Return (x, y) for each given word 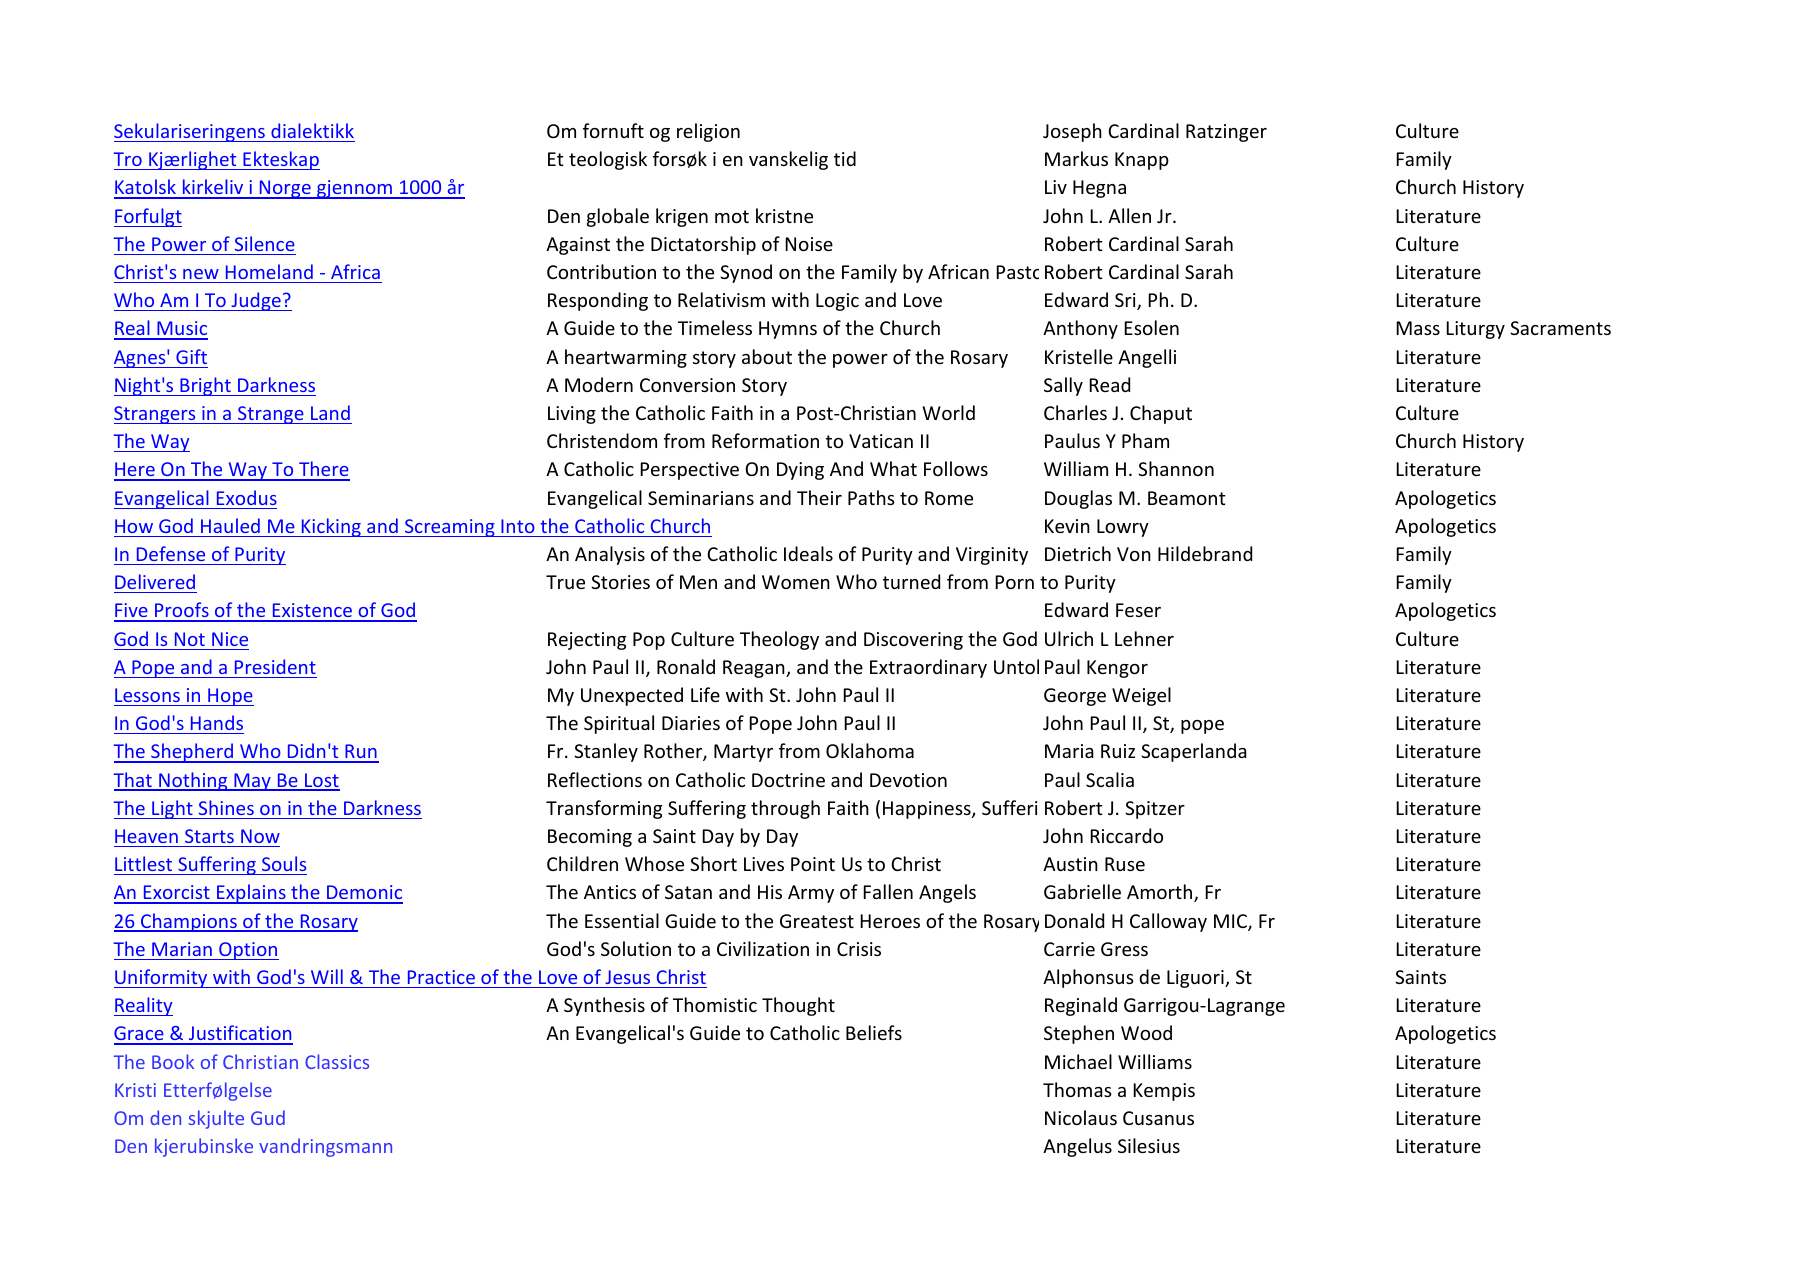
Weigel (1141, 696)
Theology (779, 640)
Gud (268, 1117)
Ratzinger (1226, 133)
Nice (230, 639)
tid (845, 158)
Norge (285, 189)
